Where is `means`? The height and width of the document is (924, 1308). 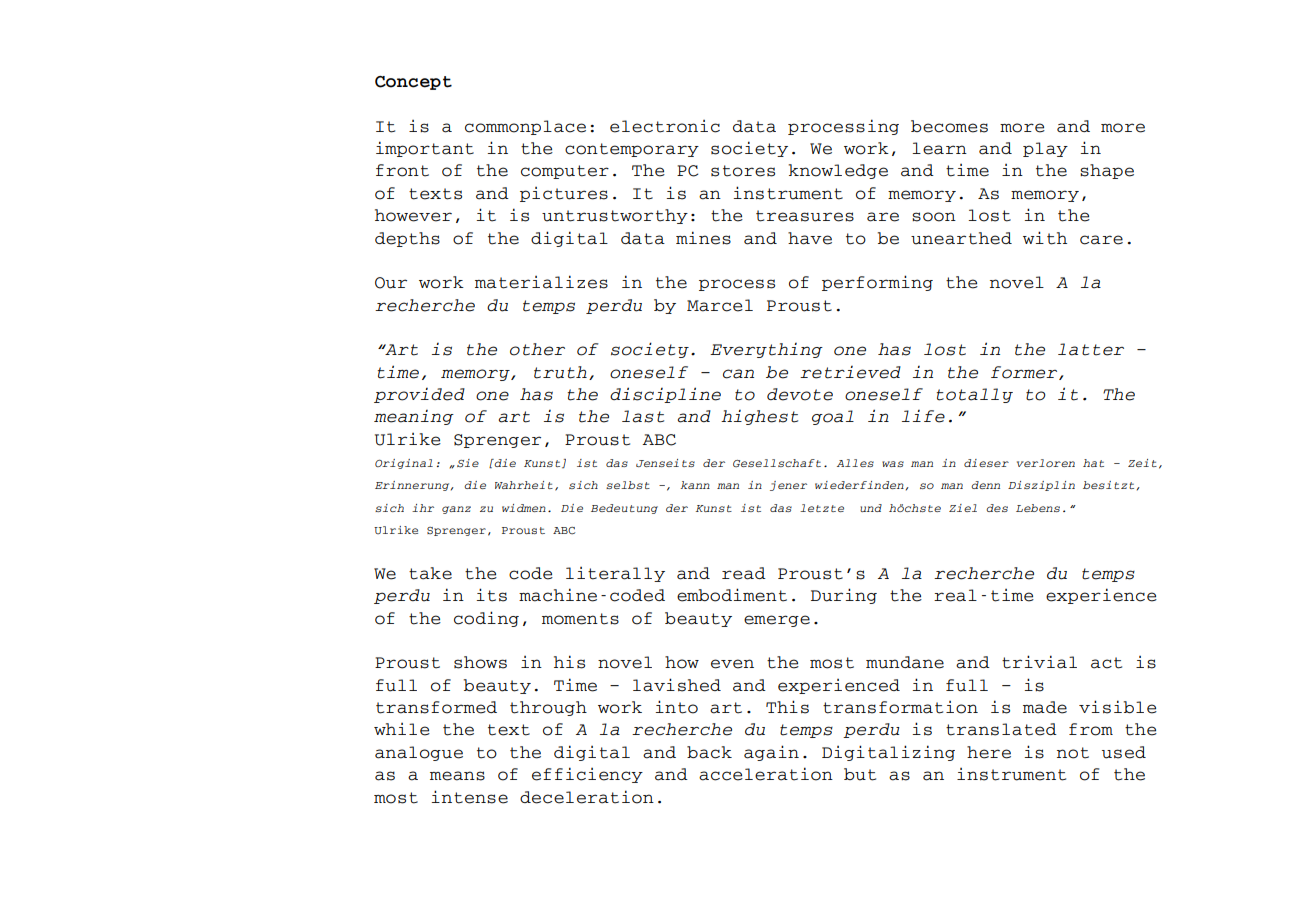
means is located at coordinates (457, 776).
